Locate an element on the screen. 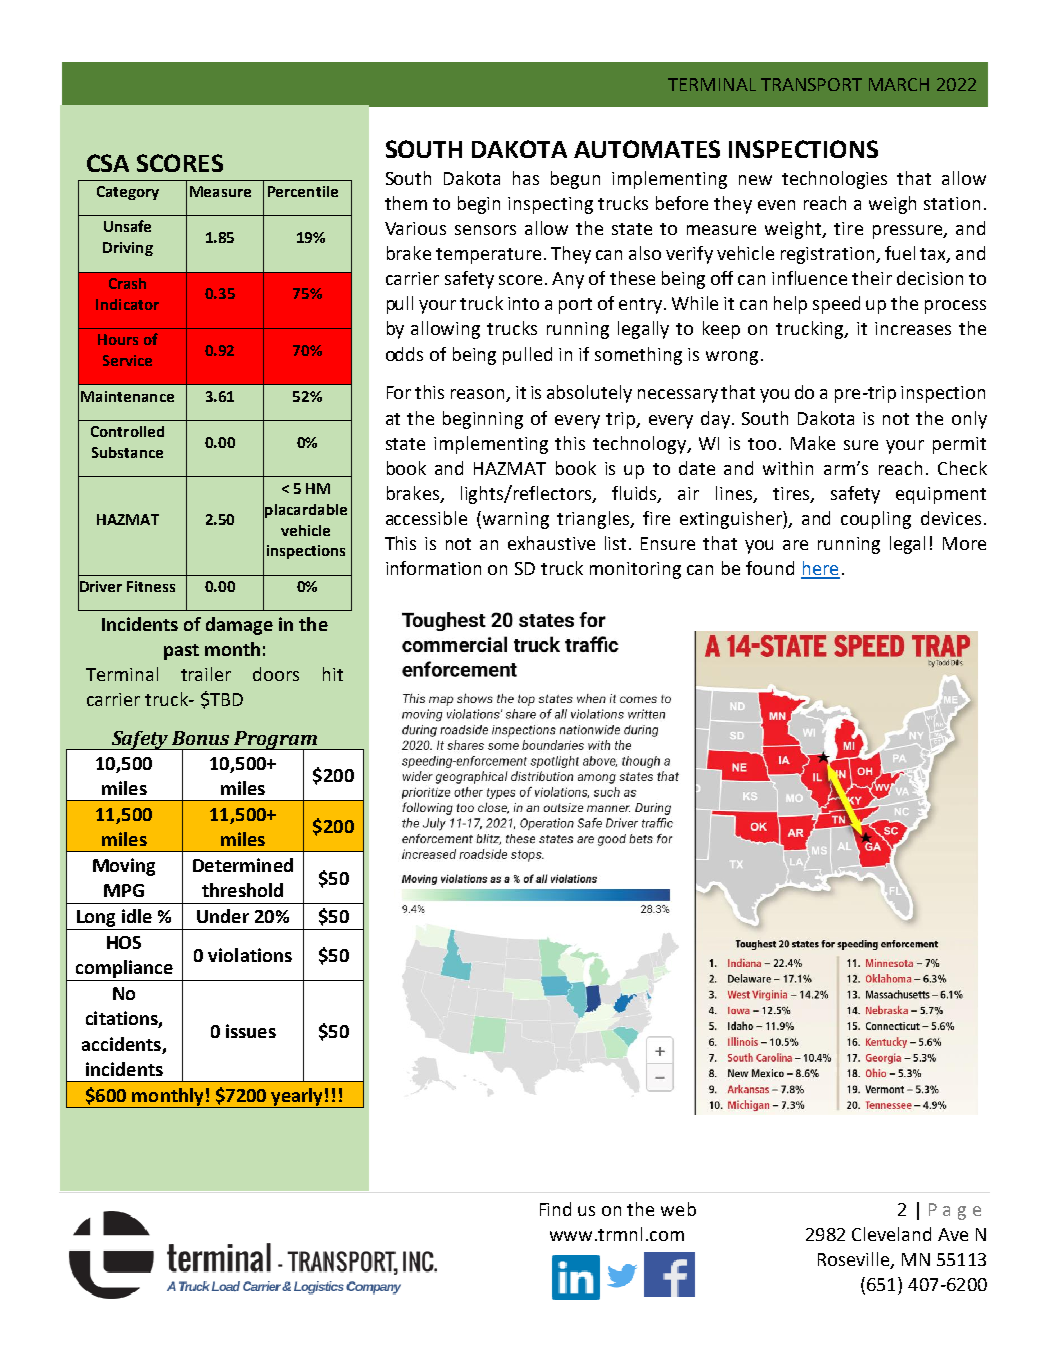 This screenshot has width=1049, height=1358. has is located at coordinates (526, 178).
